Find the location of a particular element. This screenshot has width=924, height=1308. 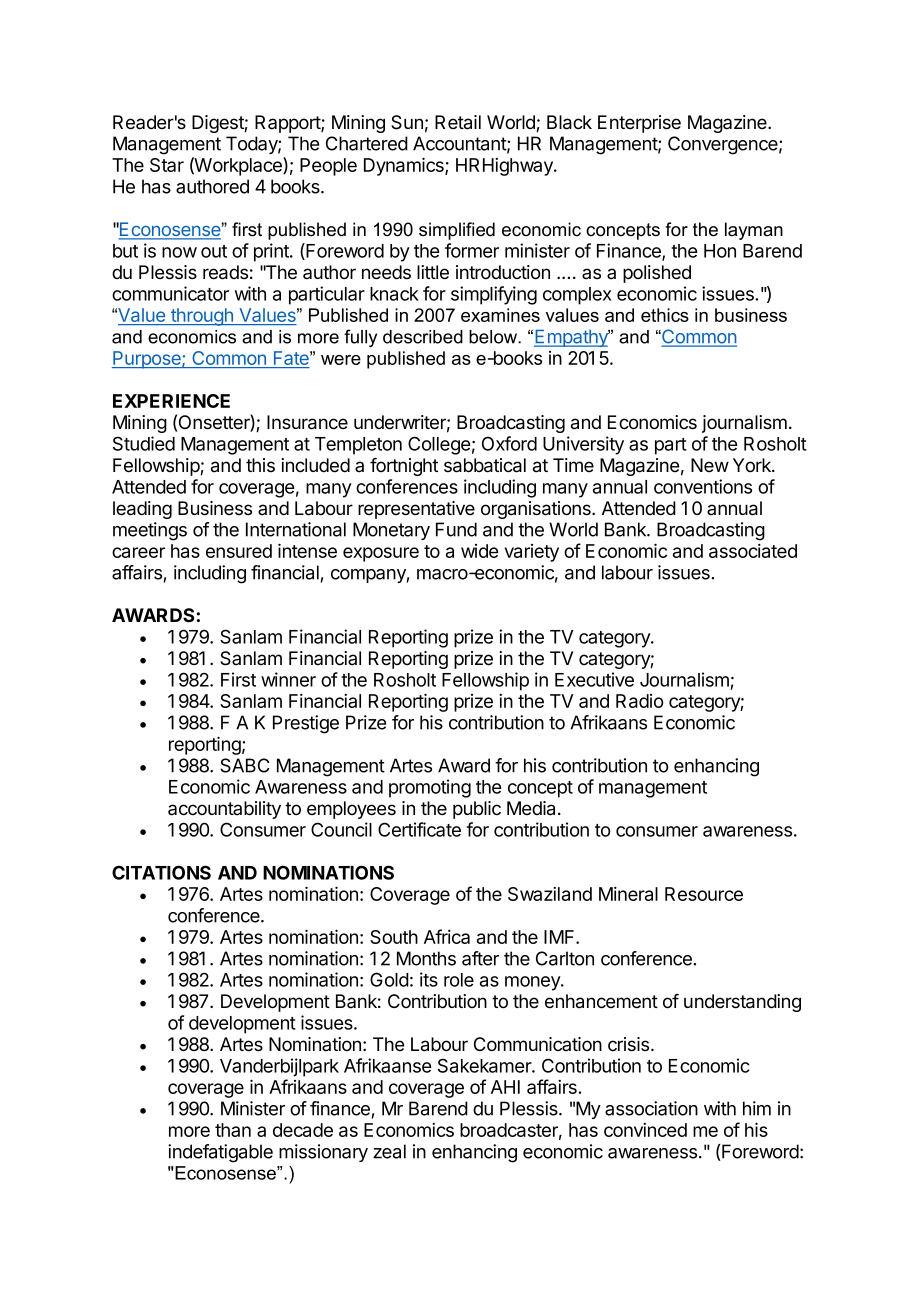

association is located at coordinates (651, 1108).
